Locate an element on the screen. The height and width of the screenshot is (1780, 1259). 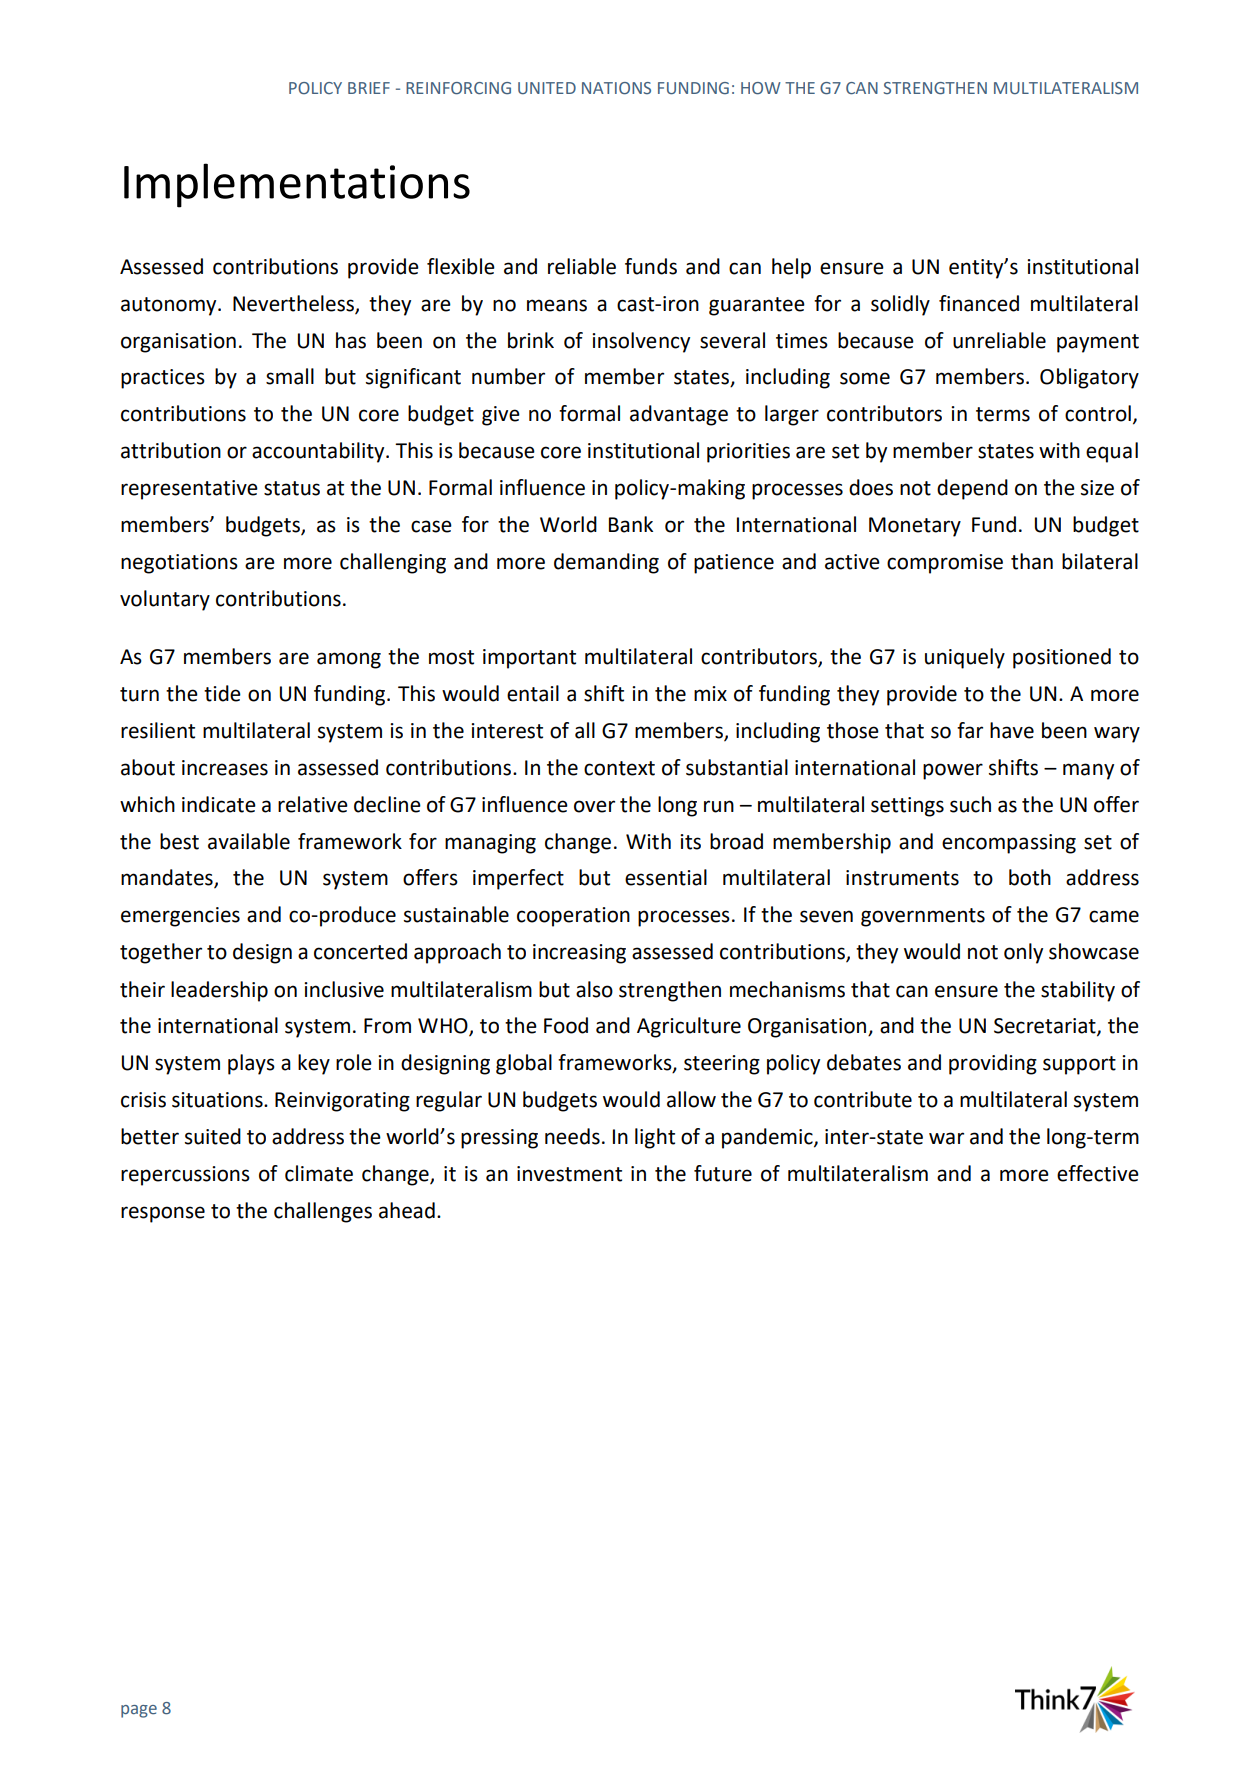
financed is located at coordinates (979, 303).
